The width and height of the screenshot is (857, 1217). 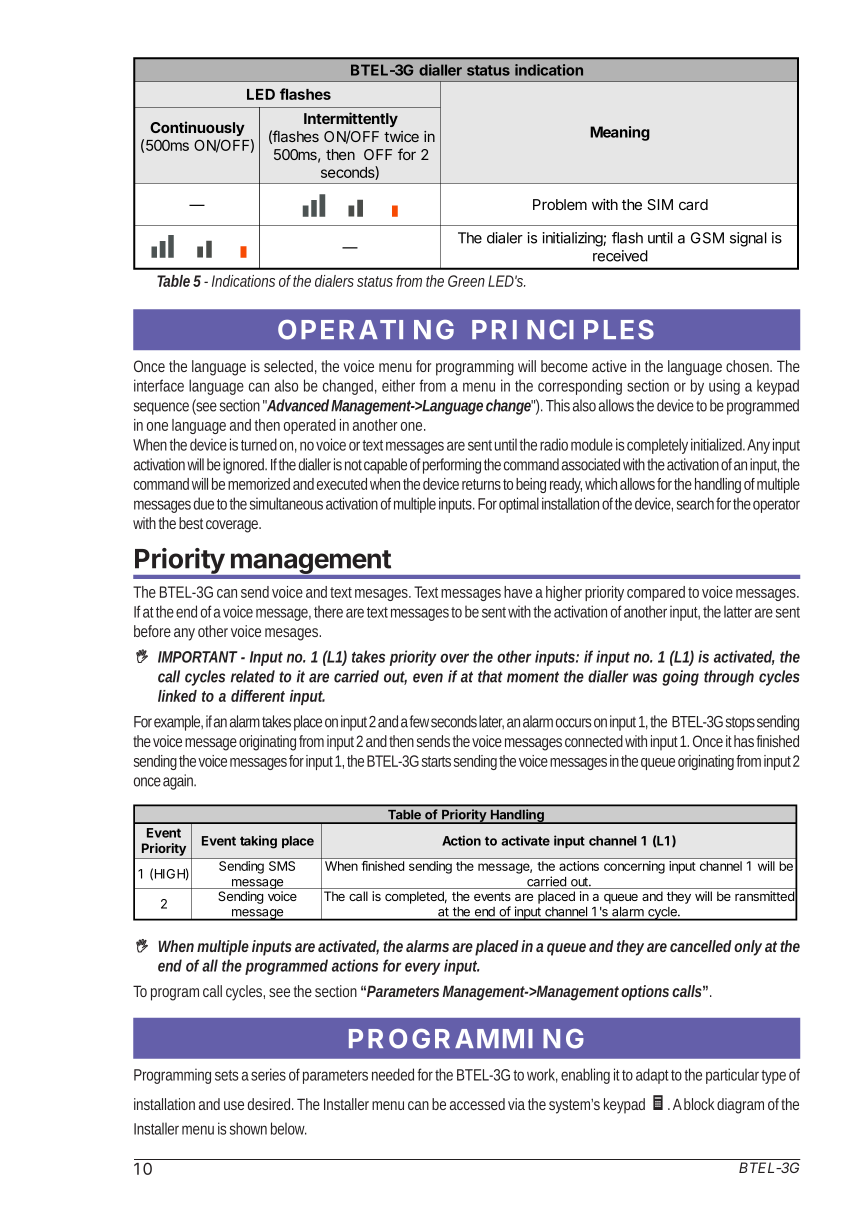 I want to click on Continuously, so click(x=197, y=128).
